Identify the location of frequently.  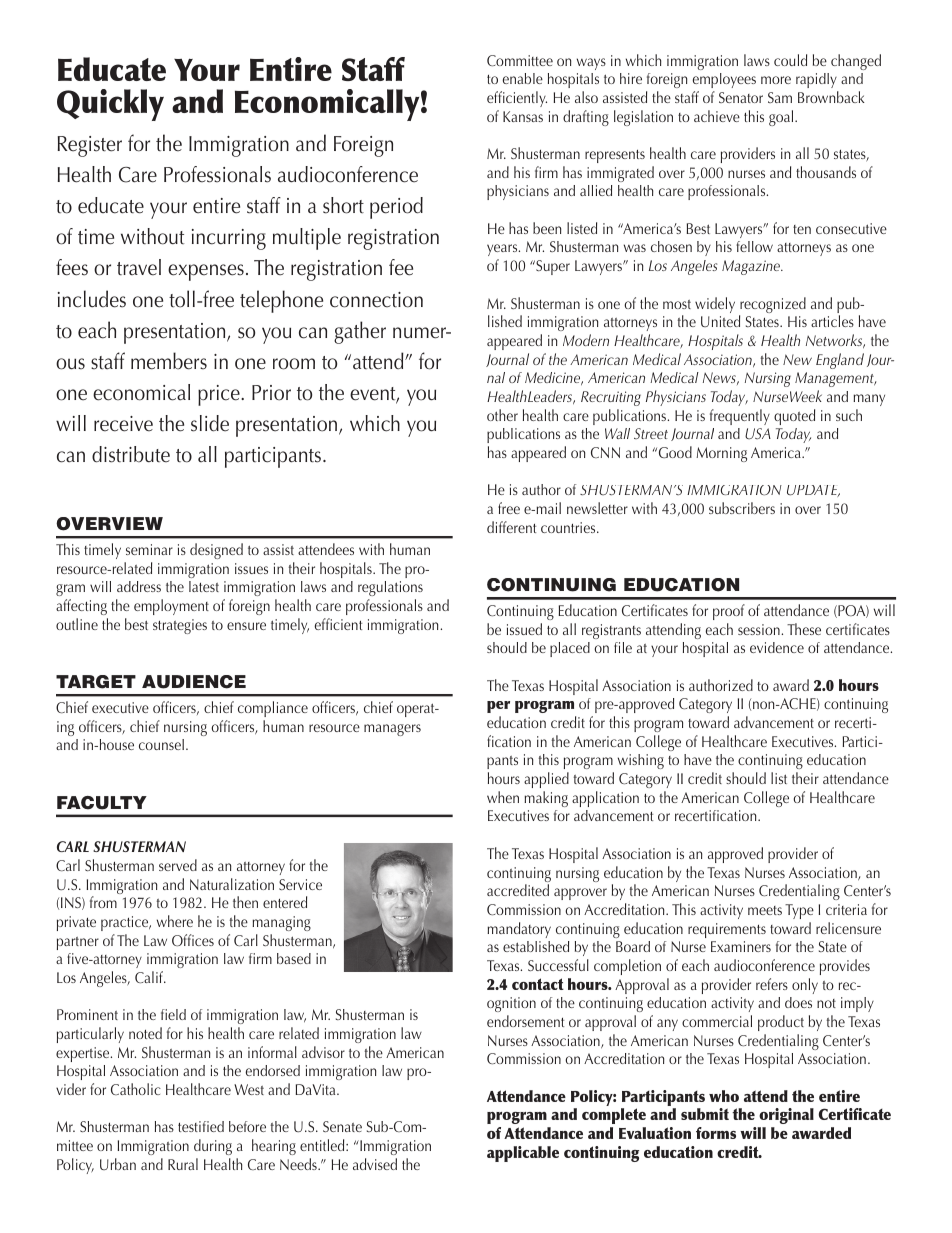
(740, 417).
